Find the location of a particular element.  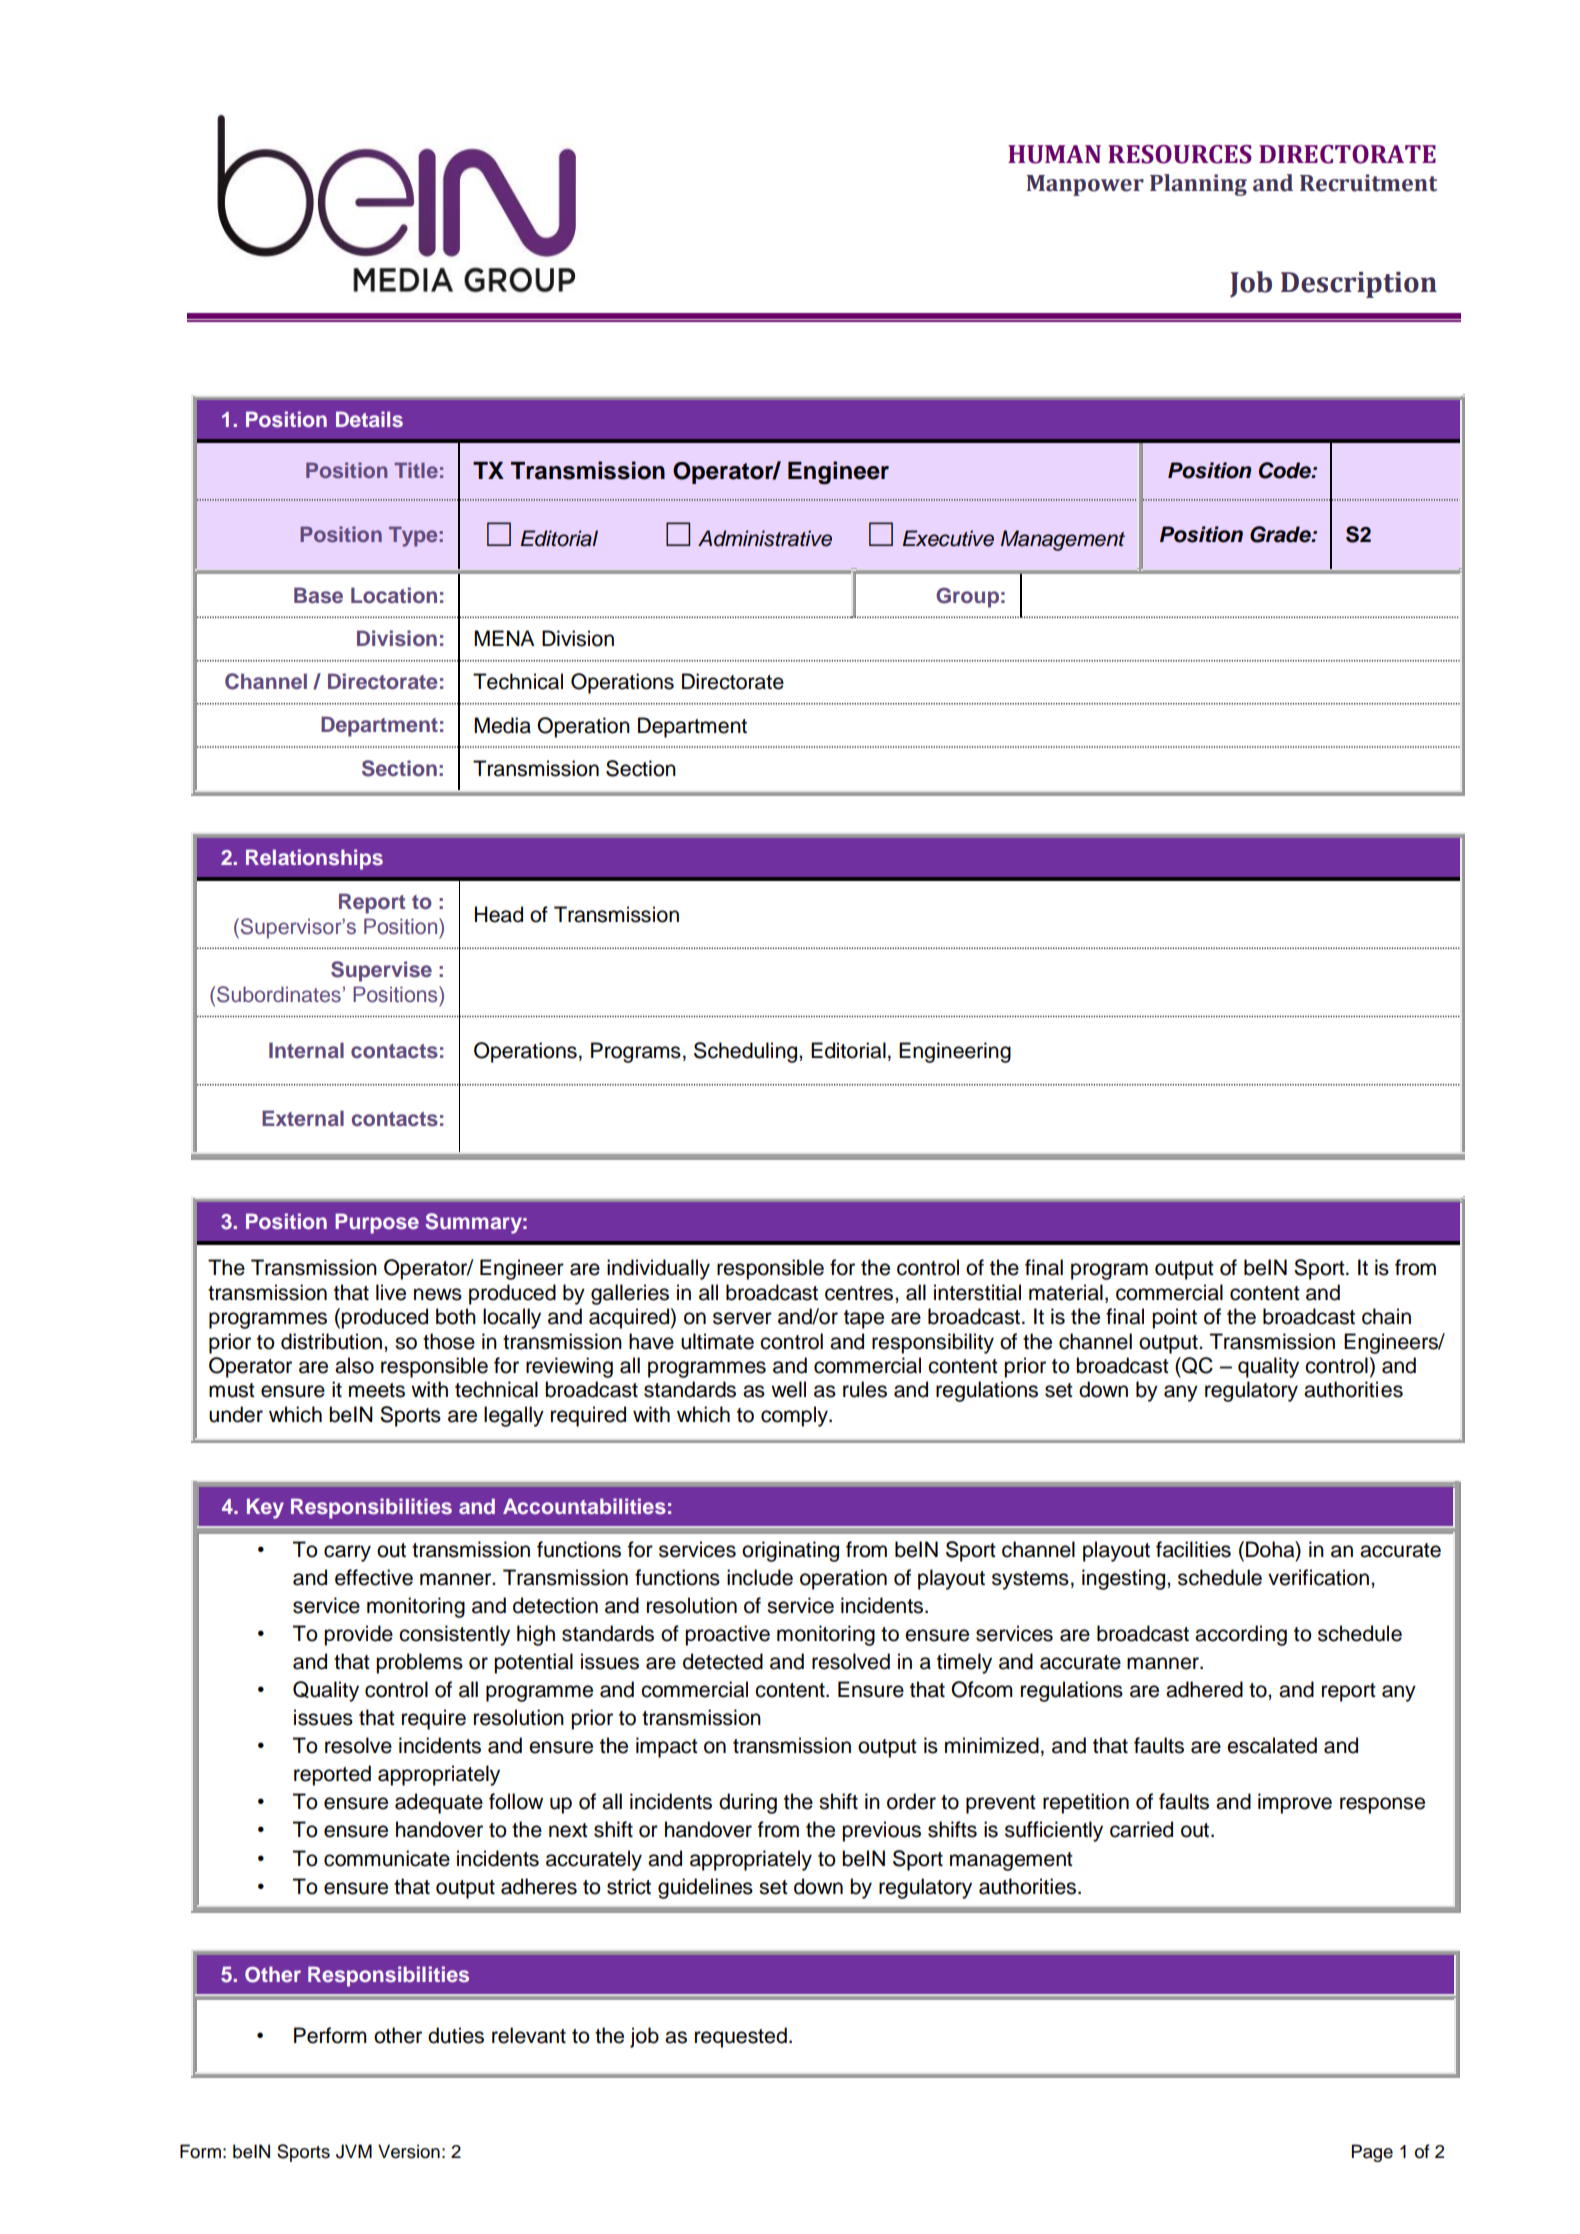

HUMAN is located at coordinates (1054, 154).
